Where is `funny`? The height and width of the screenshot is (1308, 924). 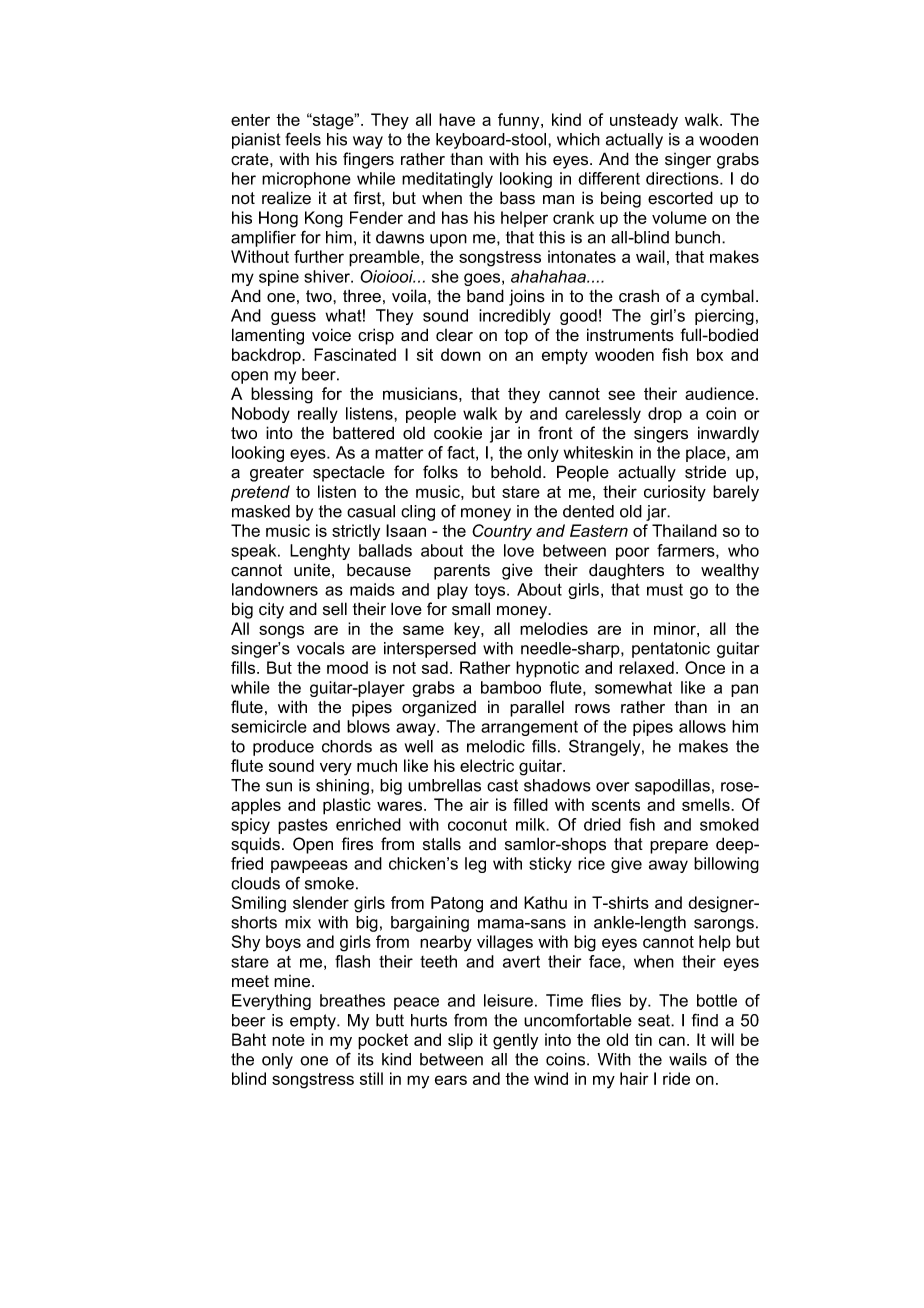
funny is located at coordinates (520, 121).
